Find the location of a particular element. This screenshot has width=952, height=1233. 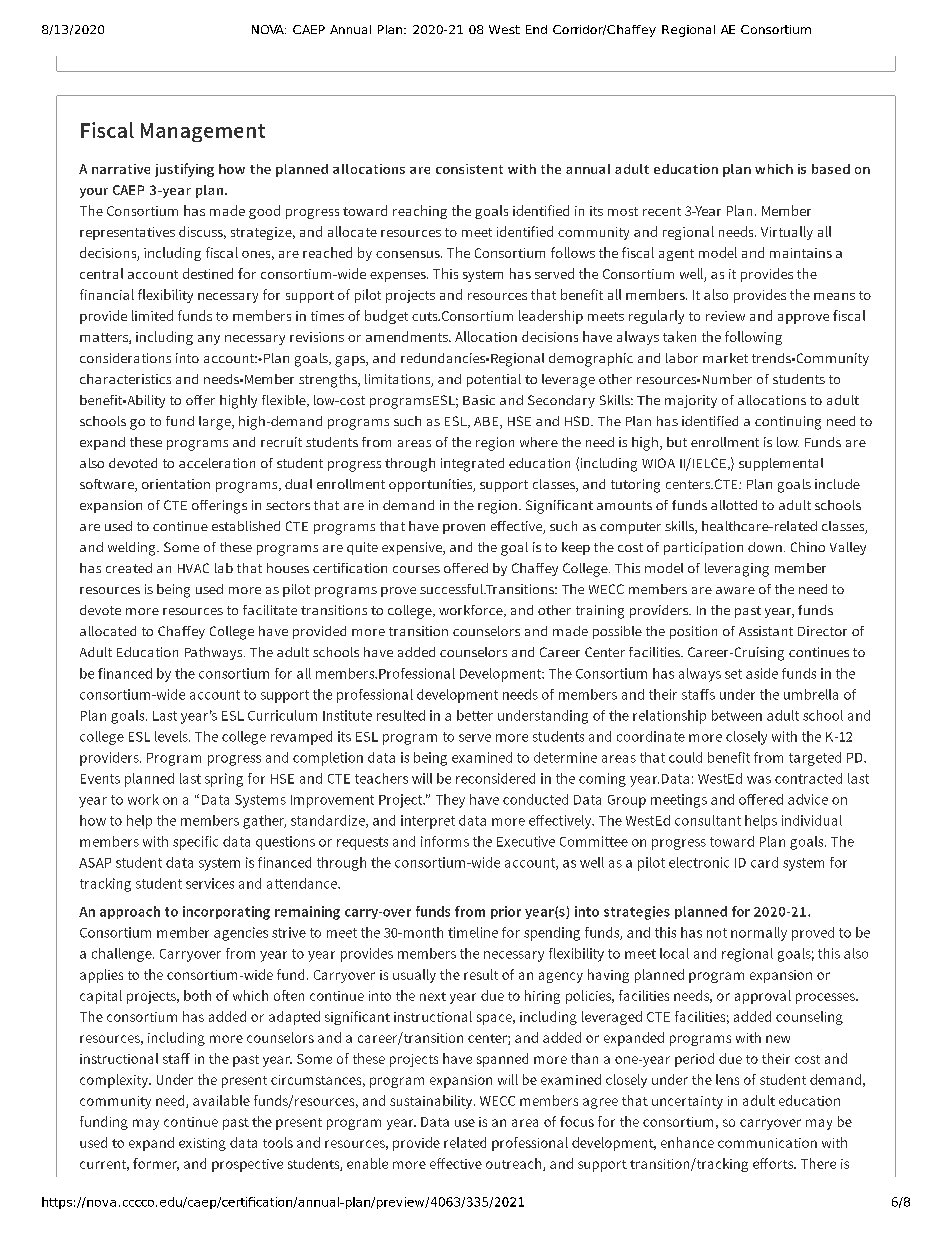

consistent is located at coordinates (469, 169).
